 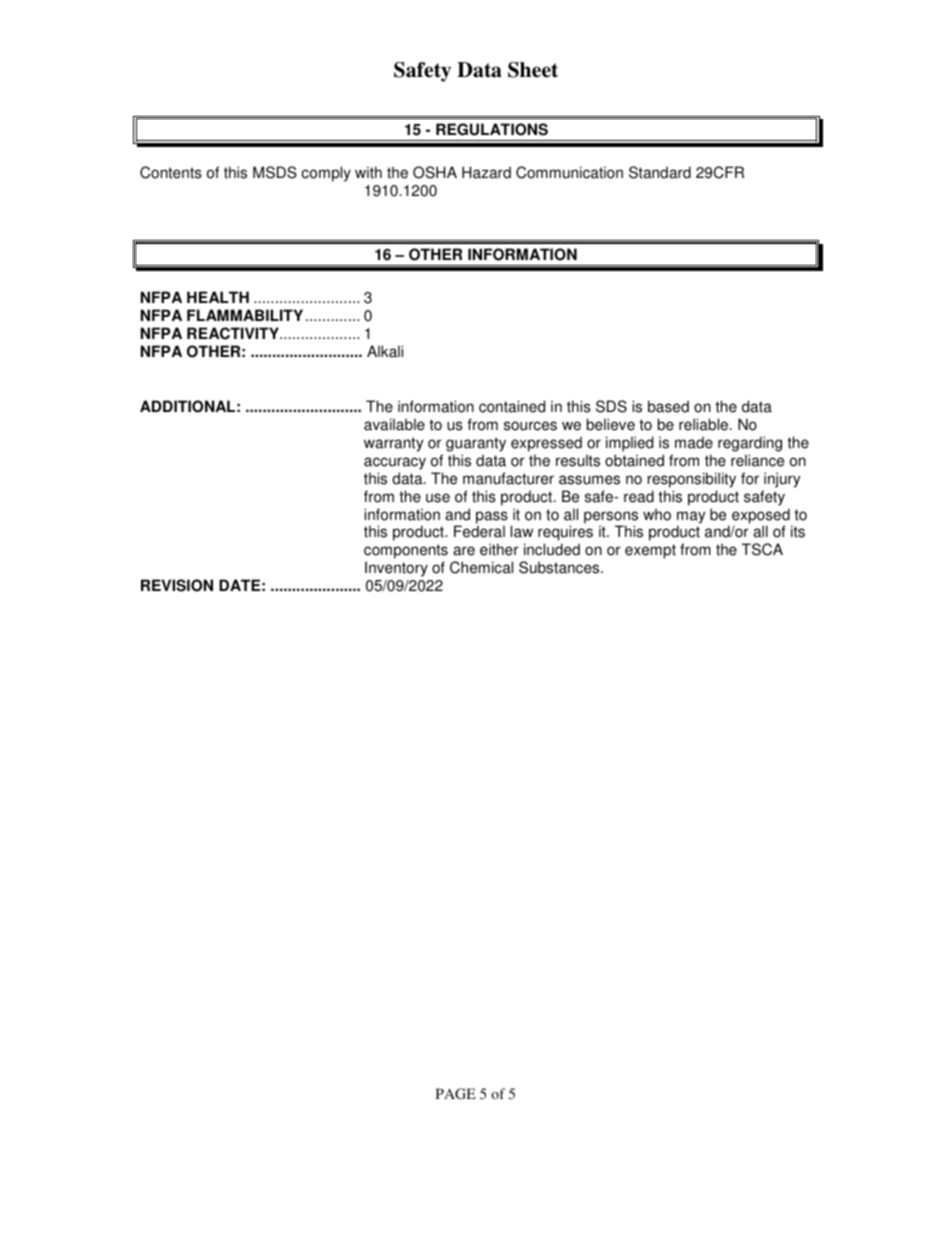 I want to click on Chemical, so click(x=481, y=567).
